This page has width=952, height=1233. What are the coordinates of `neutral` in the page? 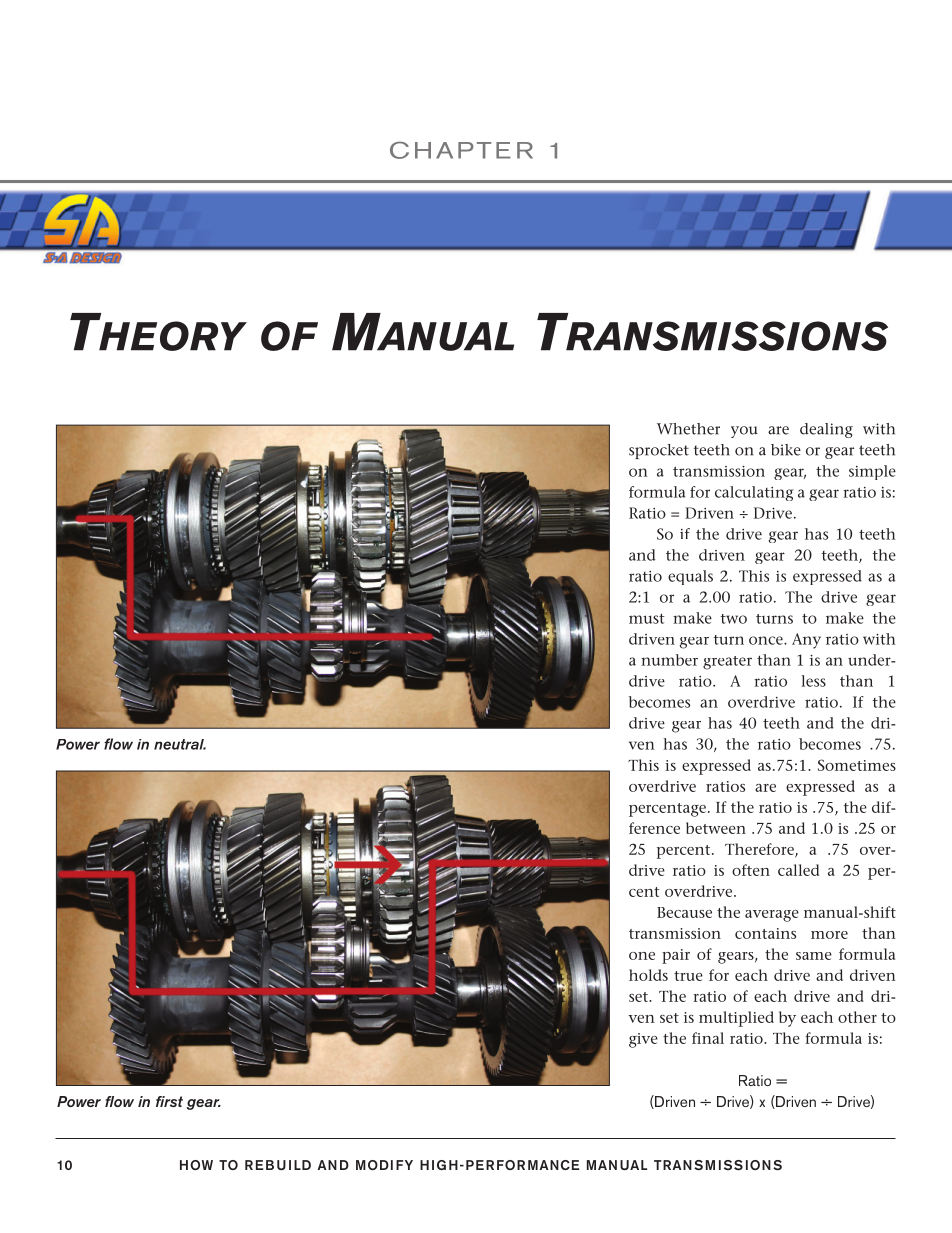 It's located at (180, 744).
